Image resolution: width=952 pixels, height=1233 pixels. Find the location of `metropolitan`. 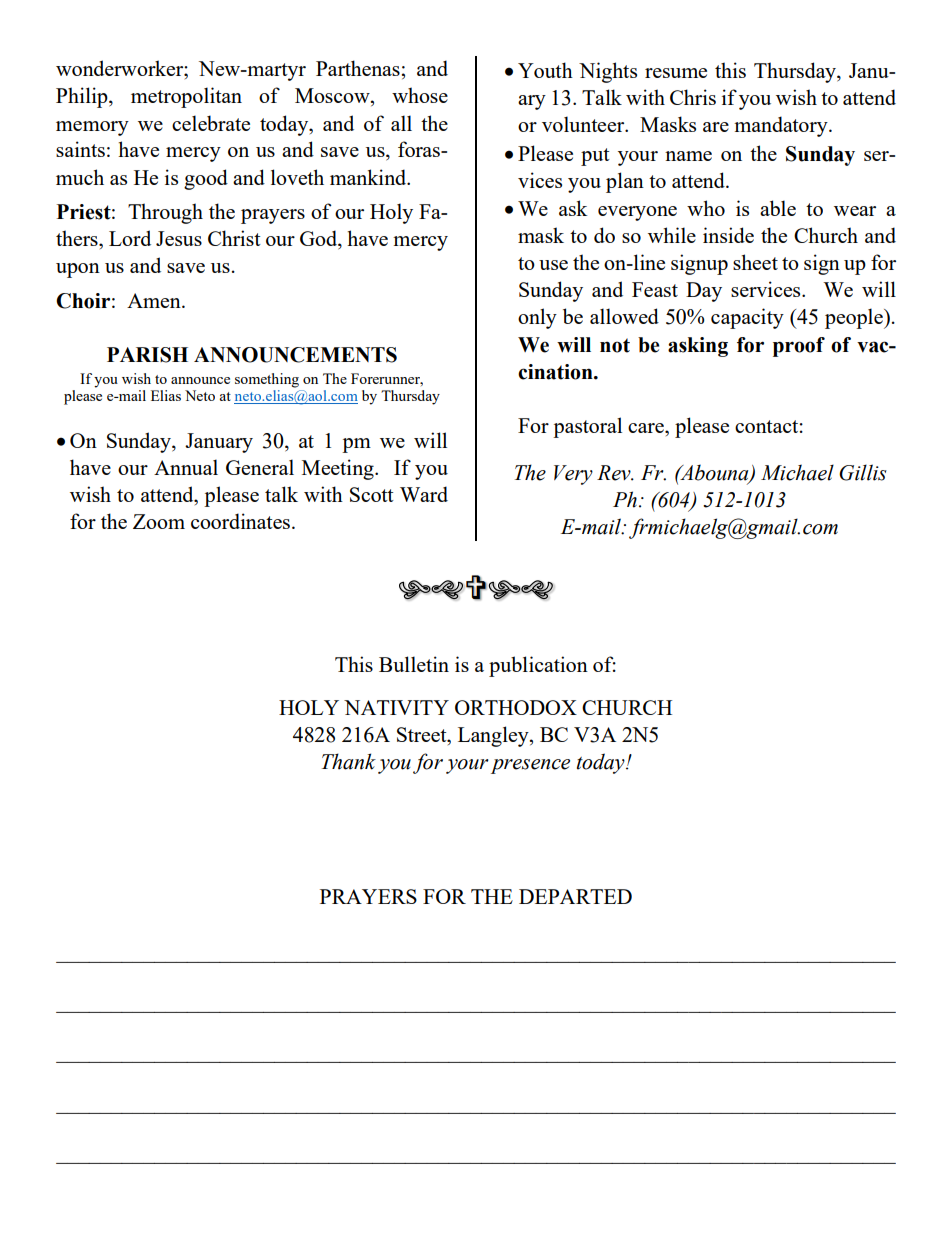

metropolitan is located at coordinates (186, 97).
